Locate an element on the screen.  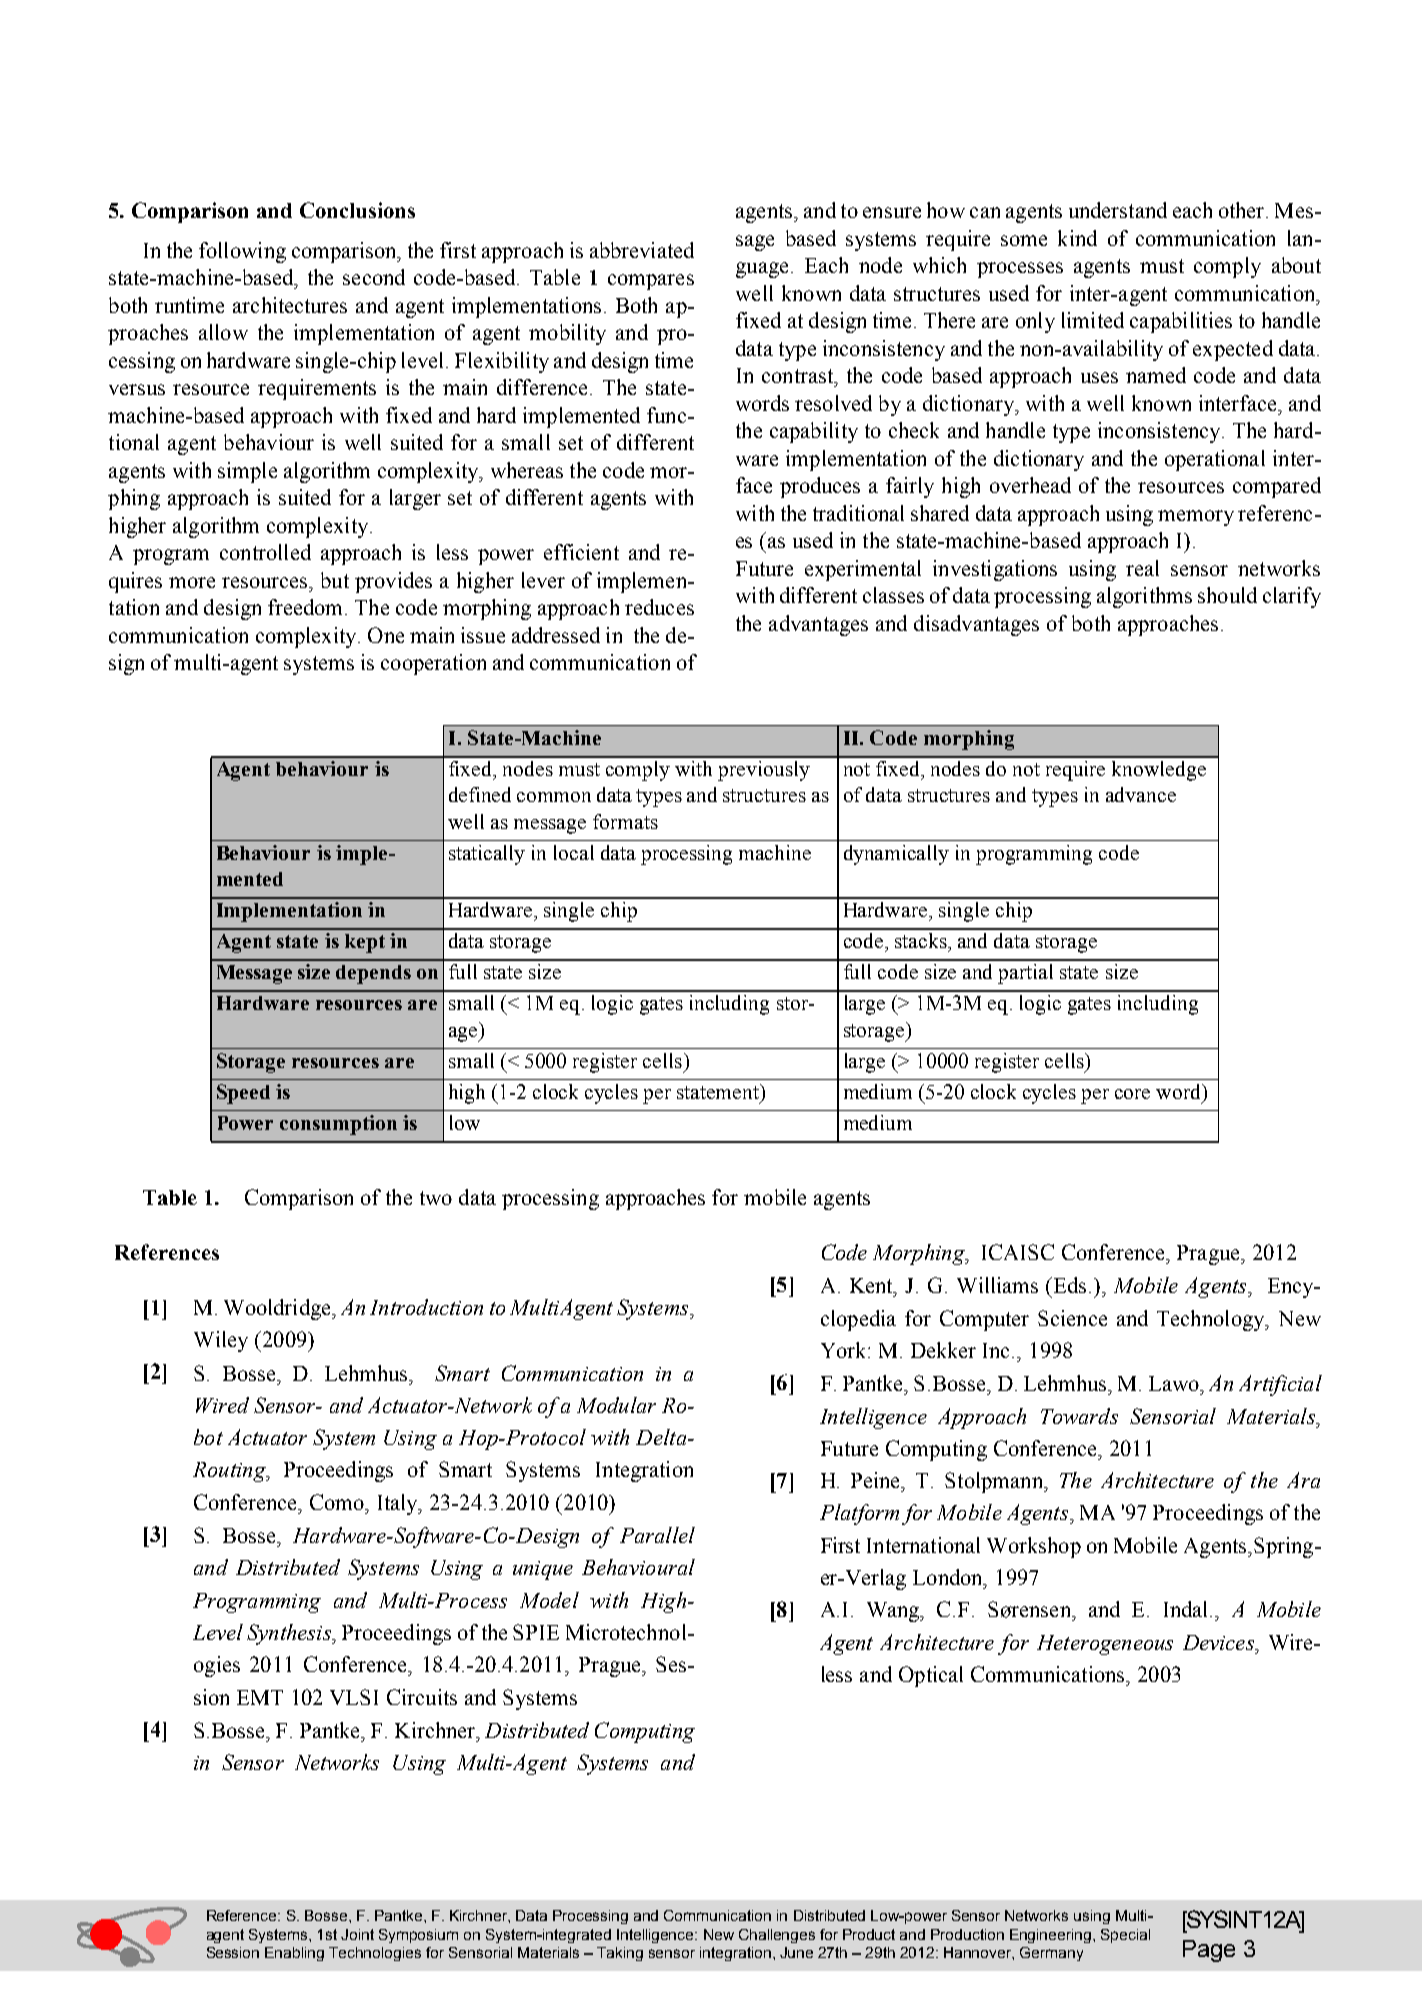
reduces is located at coordinates (659, 607).
